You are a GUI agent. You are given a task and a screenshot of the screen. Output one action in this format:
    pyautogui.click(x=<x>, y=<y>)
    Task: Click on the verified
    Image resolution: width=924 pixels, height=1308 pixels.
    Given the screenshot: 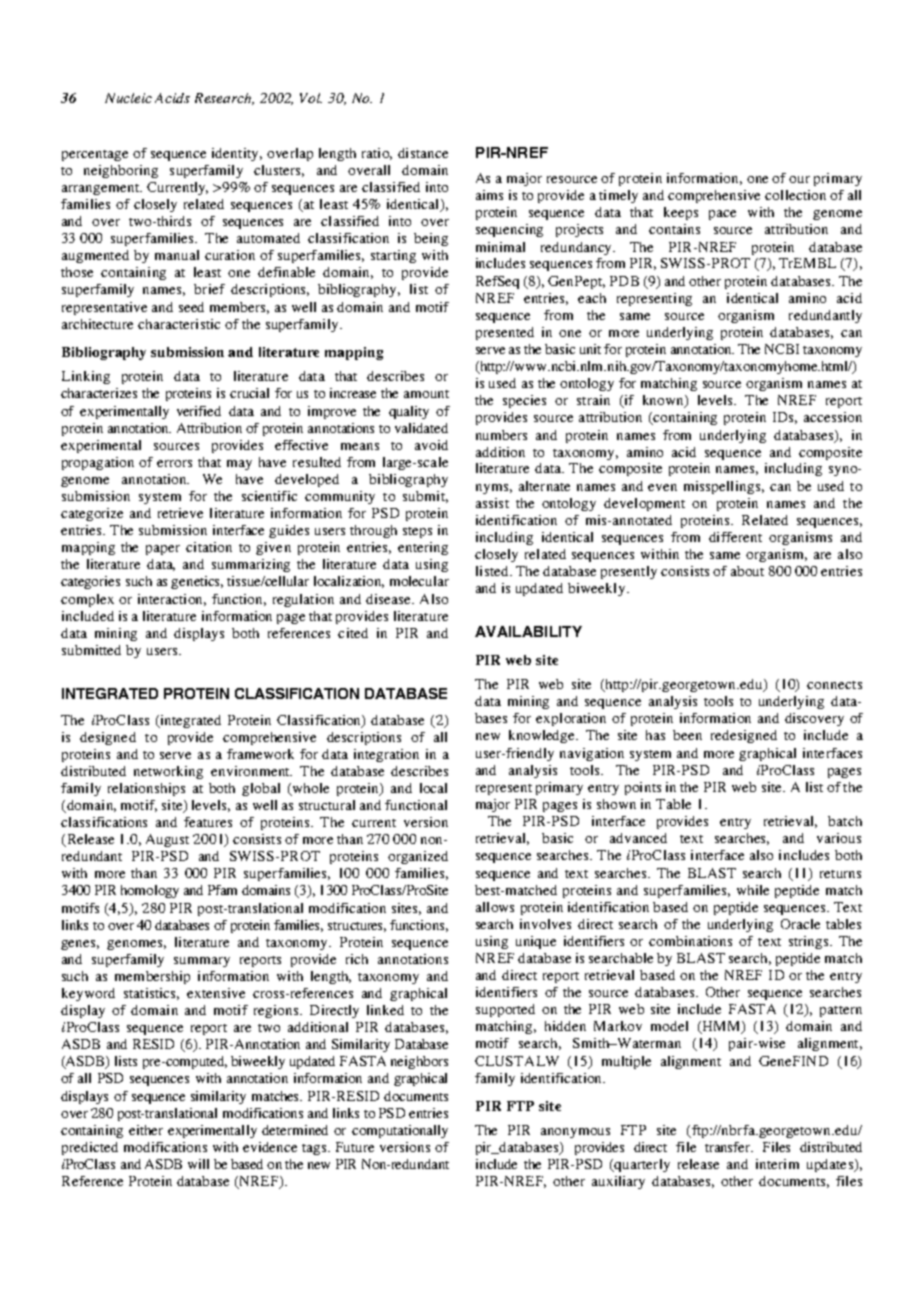 What is the action you would take?
    pyautogui.click(x=199, y=411)
